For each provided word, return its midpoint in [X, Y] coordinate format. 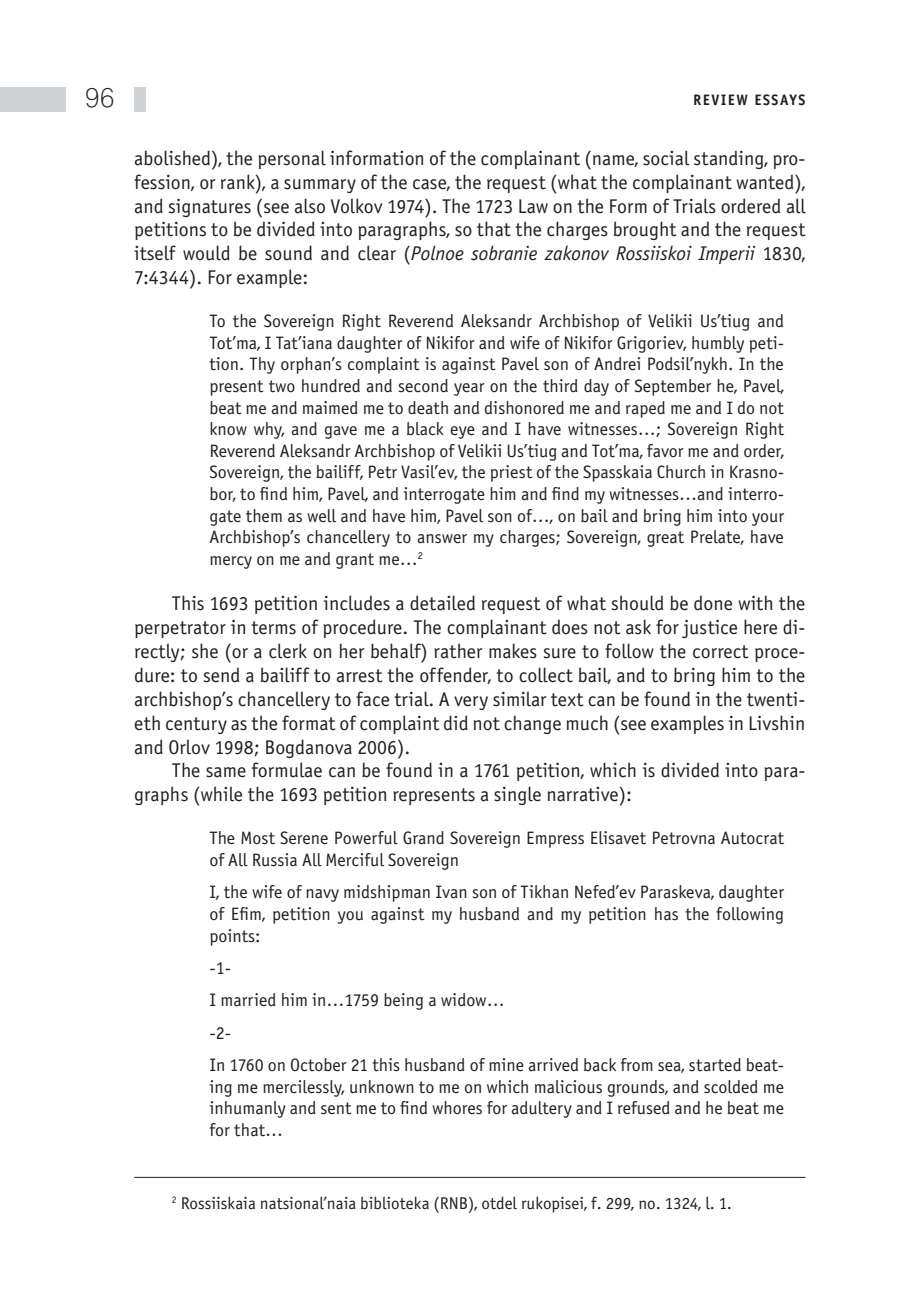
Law [533, 206]
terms [273, 628]
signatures [210, 207]
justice [709, 628]
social [666, 158]
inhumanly [248, 1109]
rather [458, 651]
